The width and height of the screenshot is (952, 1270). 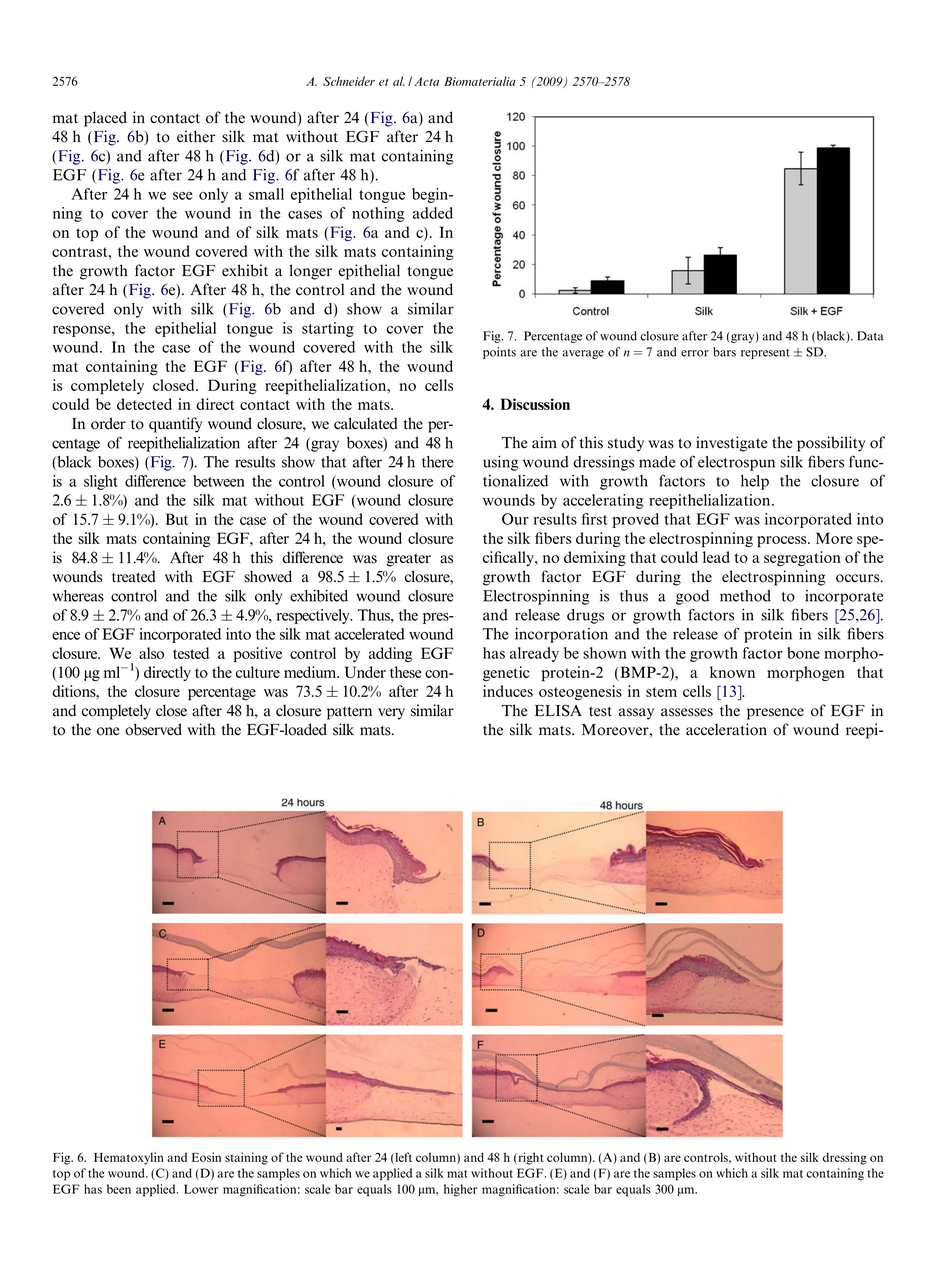 I want to click on Acta, so click(x=426, y=81).
